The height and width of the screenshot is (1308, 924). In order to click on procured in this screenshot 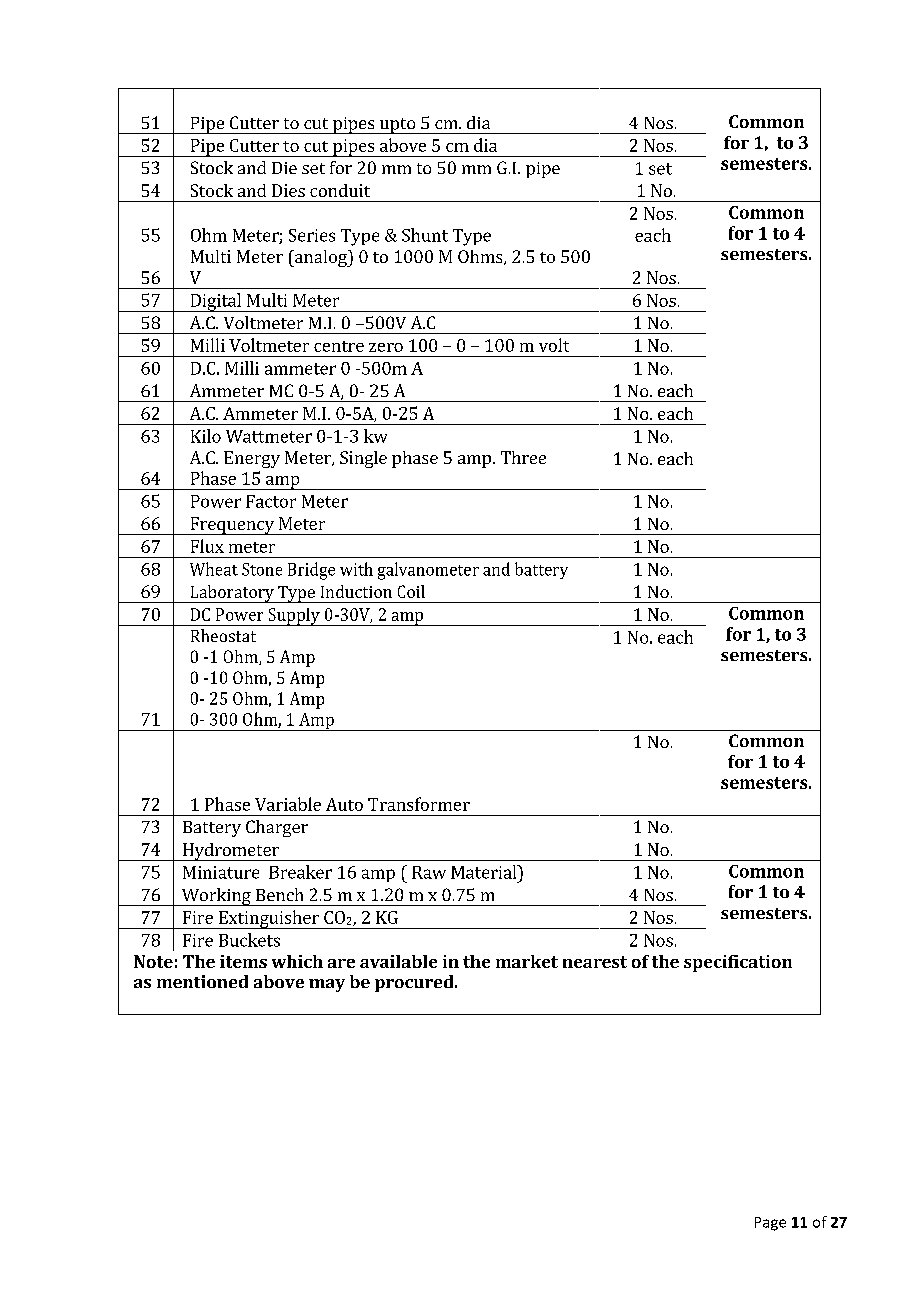, I will do `click(415, 983)`.
